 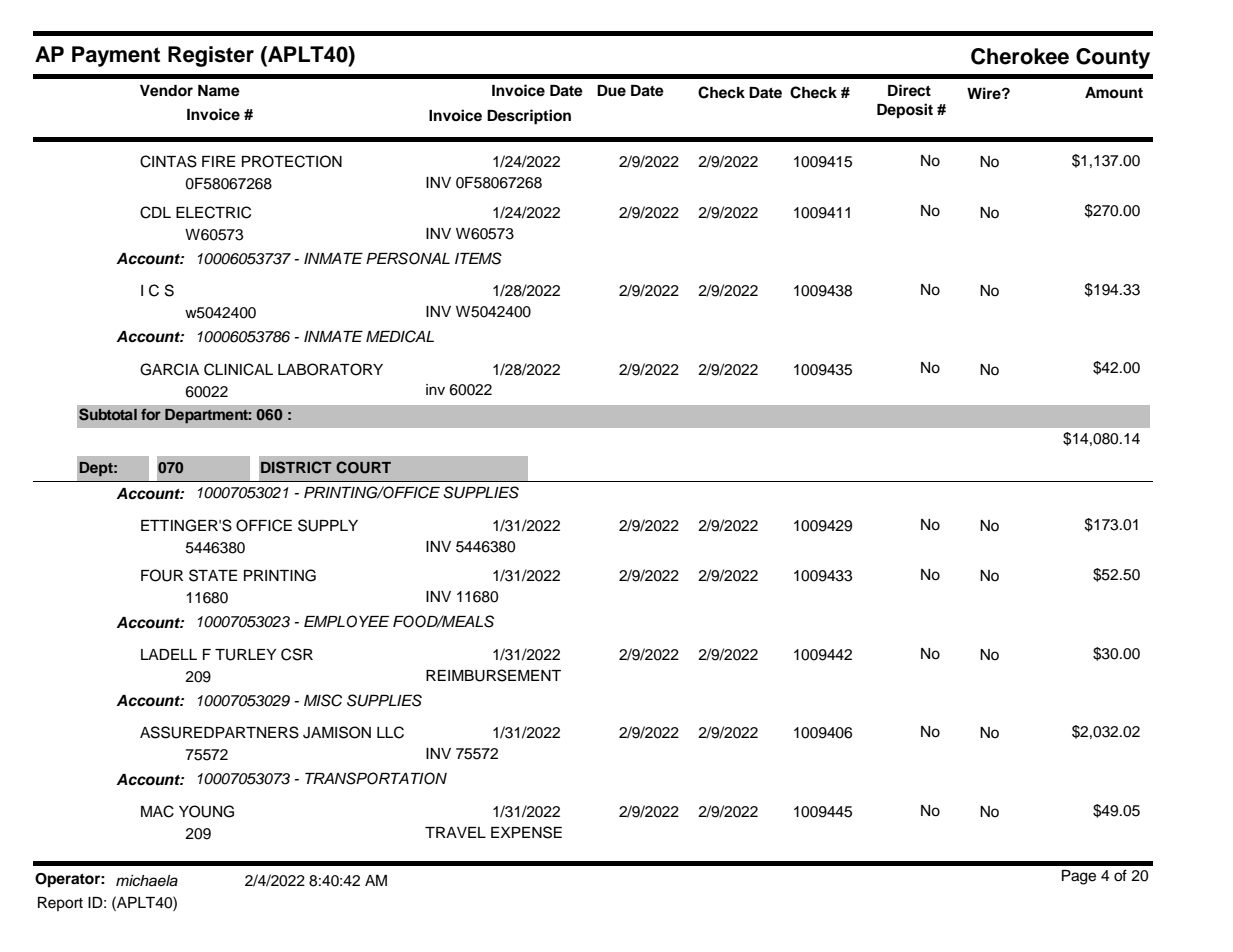 What do you see at coordinates (166, 91) in the document?
I see `Vendor` at bounding box center [166, 91].
